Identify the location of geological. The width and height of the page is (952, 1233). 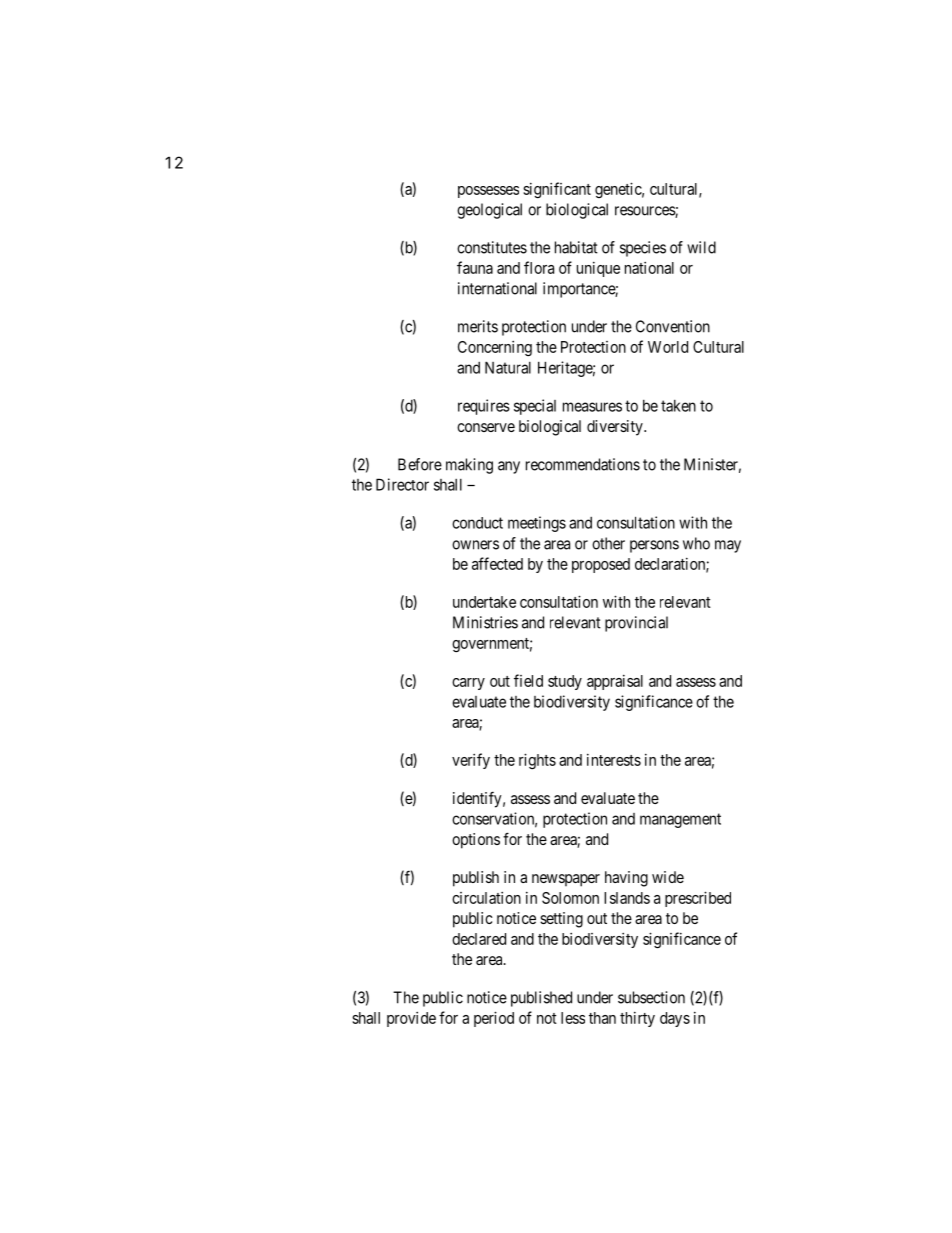
(489, 211).
